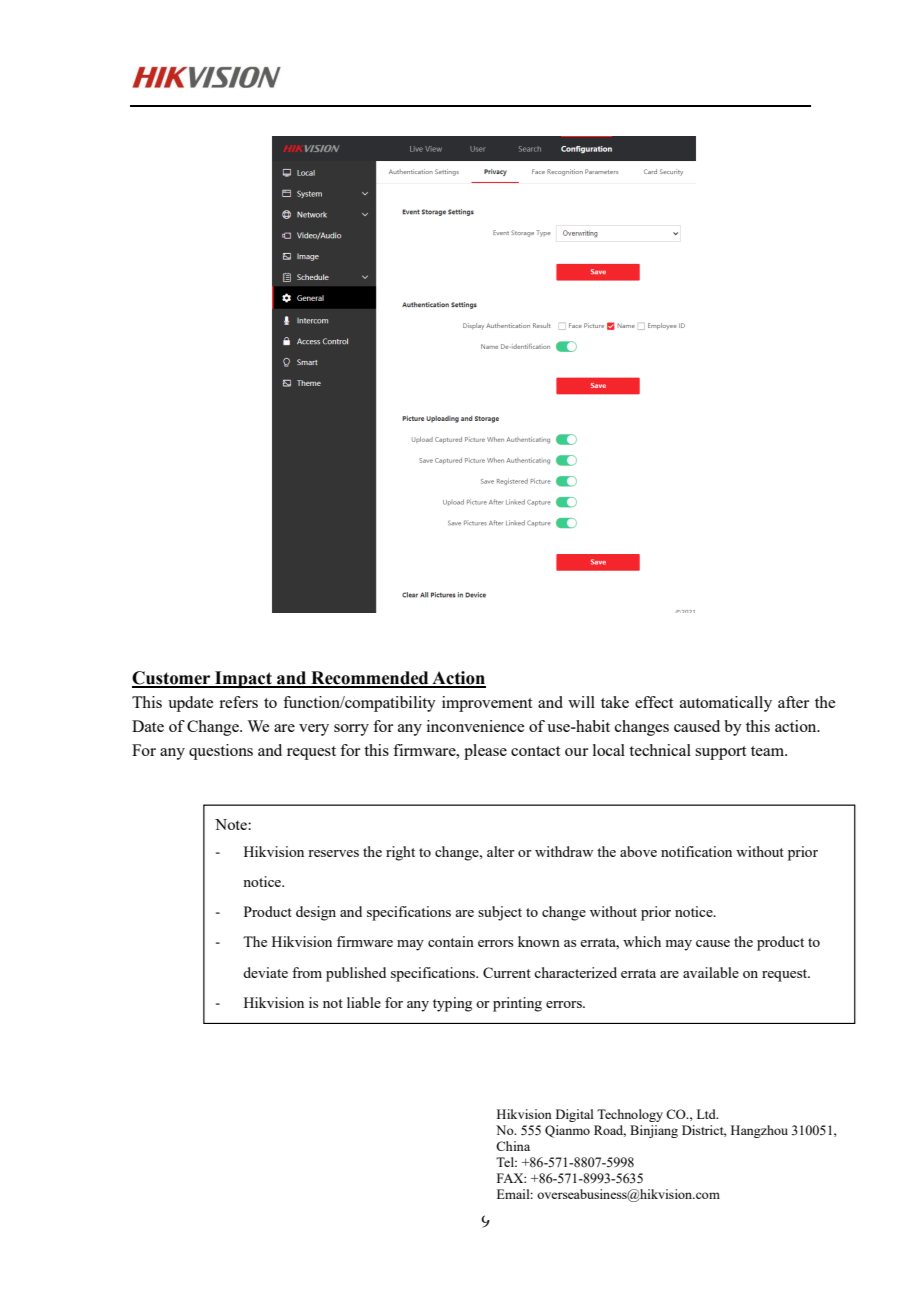  What do you see at coordinates (696, 851) in the document?
I see `notification` at bounding box center [696, 851].
